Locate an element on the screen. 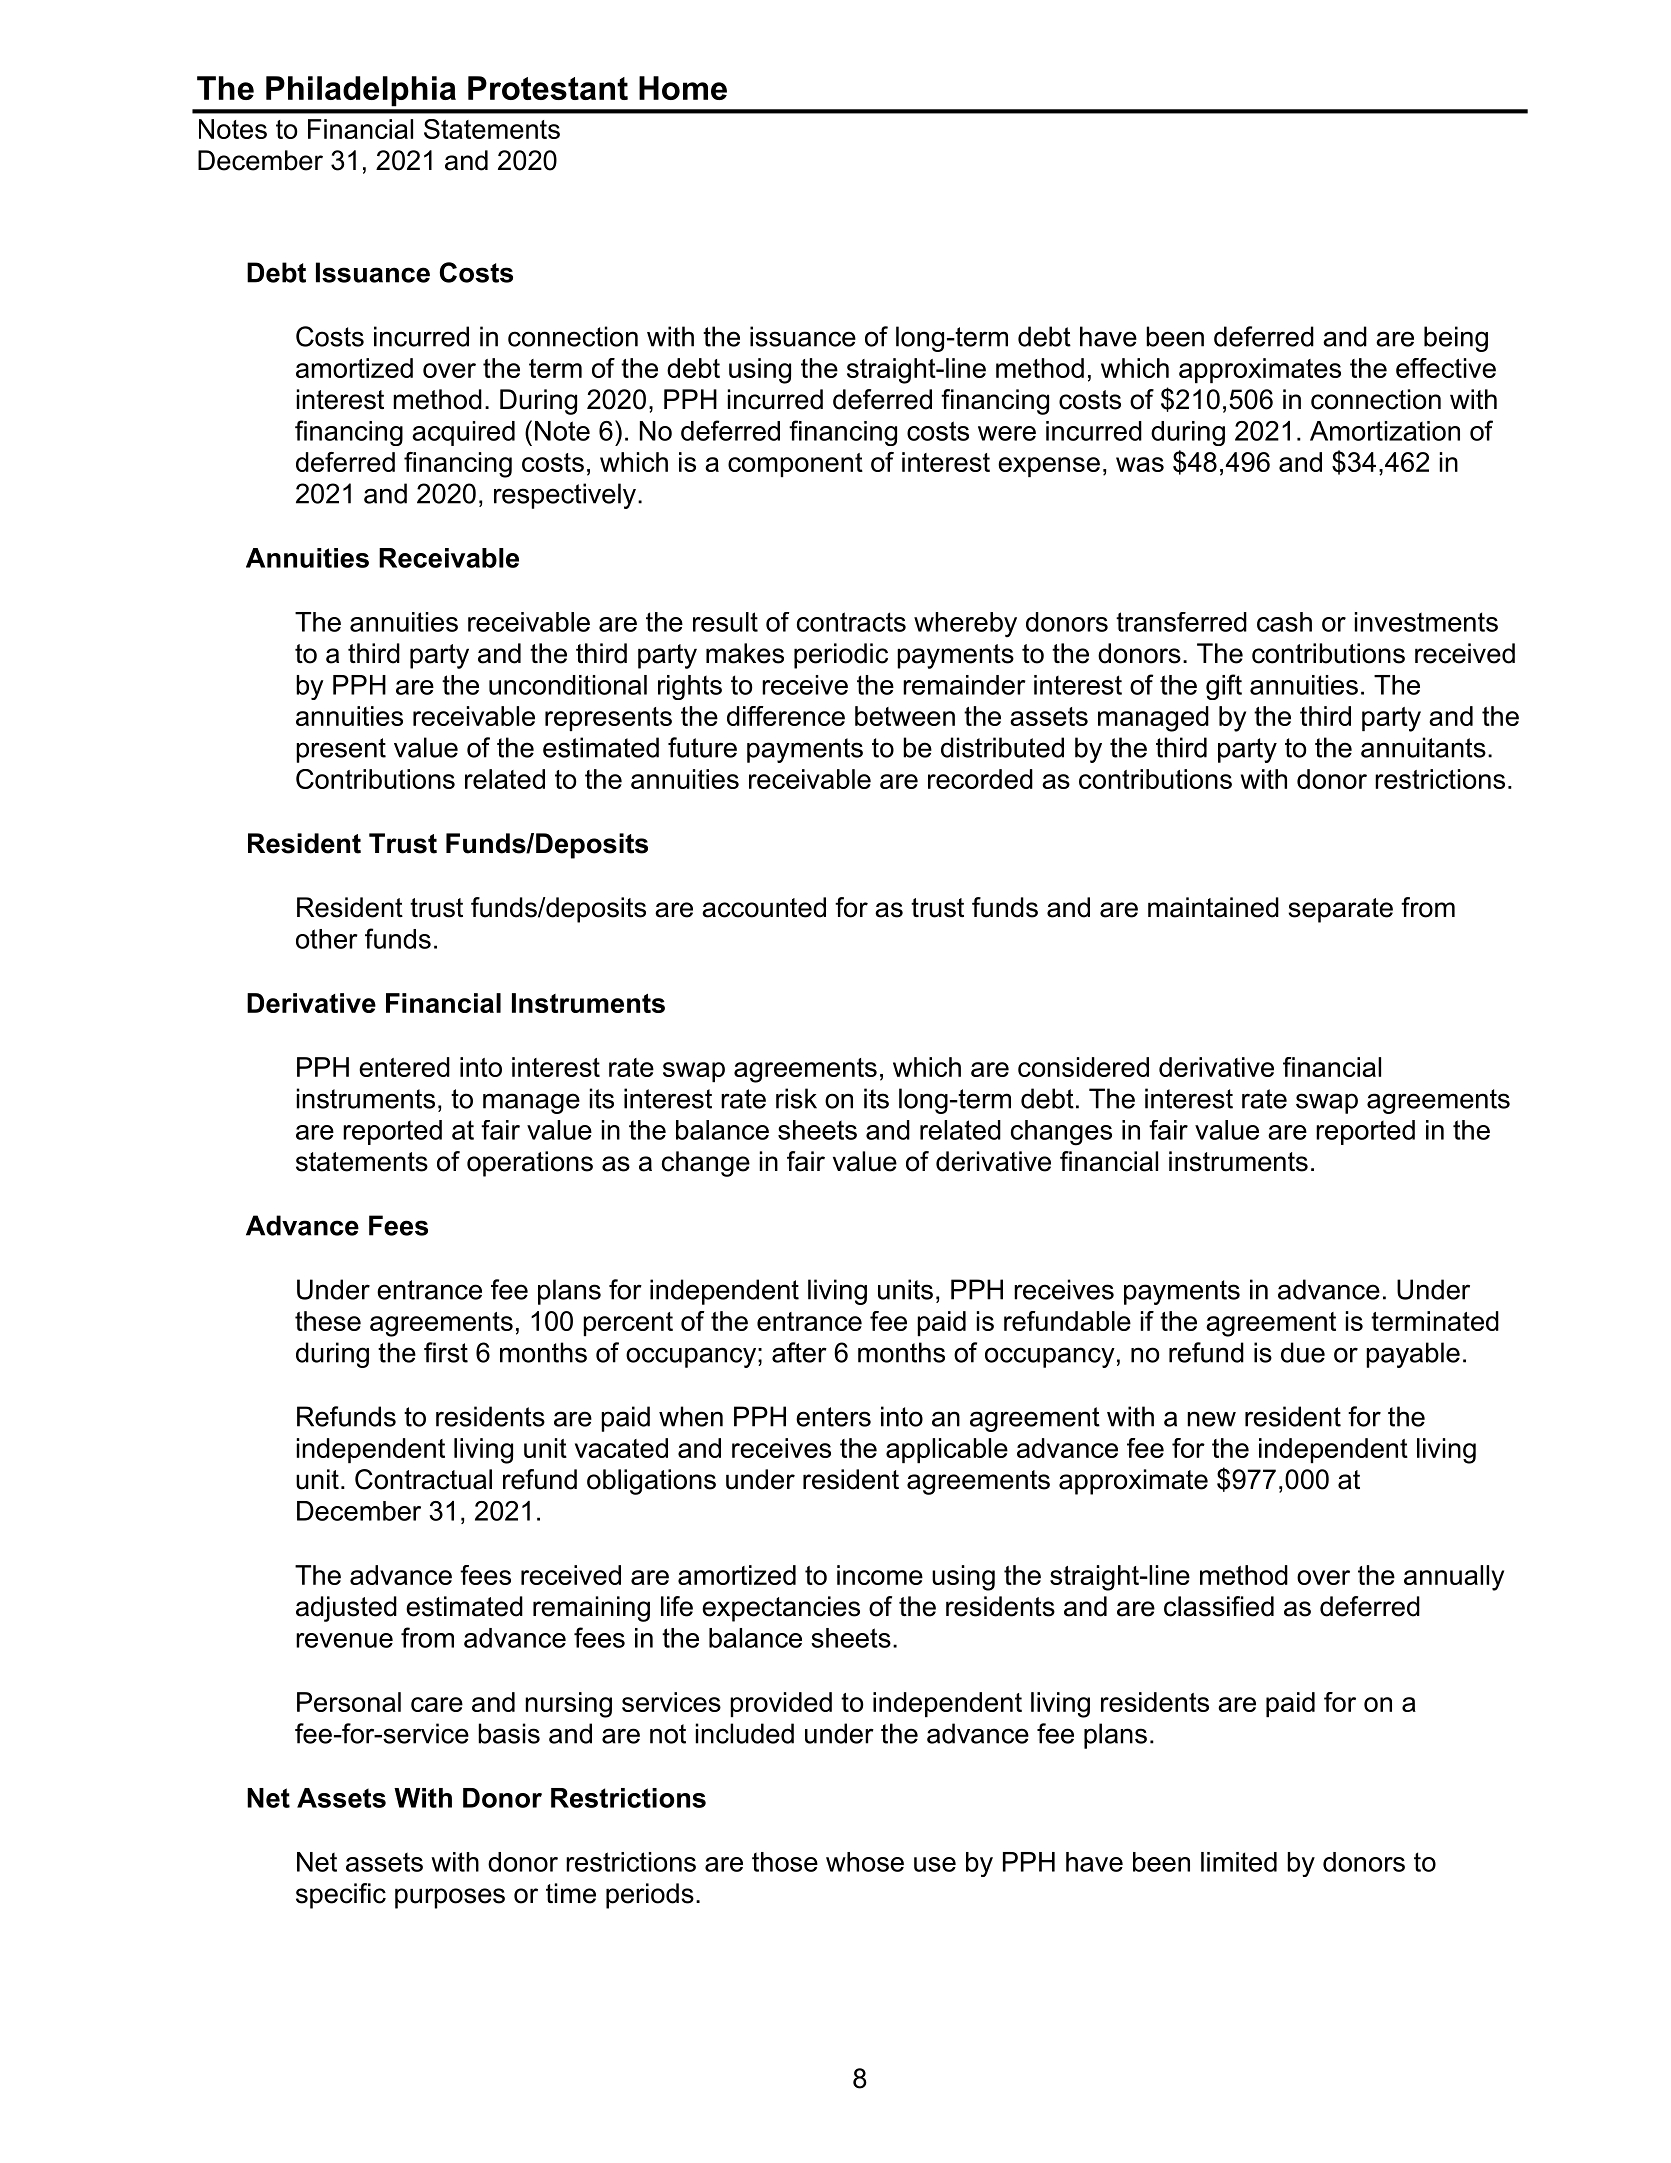 The width and height of the screenshot is (1671, 2163). Home is located at coordinates (683, 88).
